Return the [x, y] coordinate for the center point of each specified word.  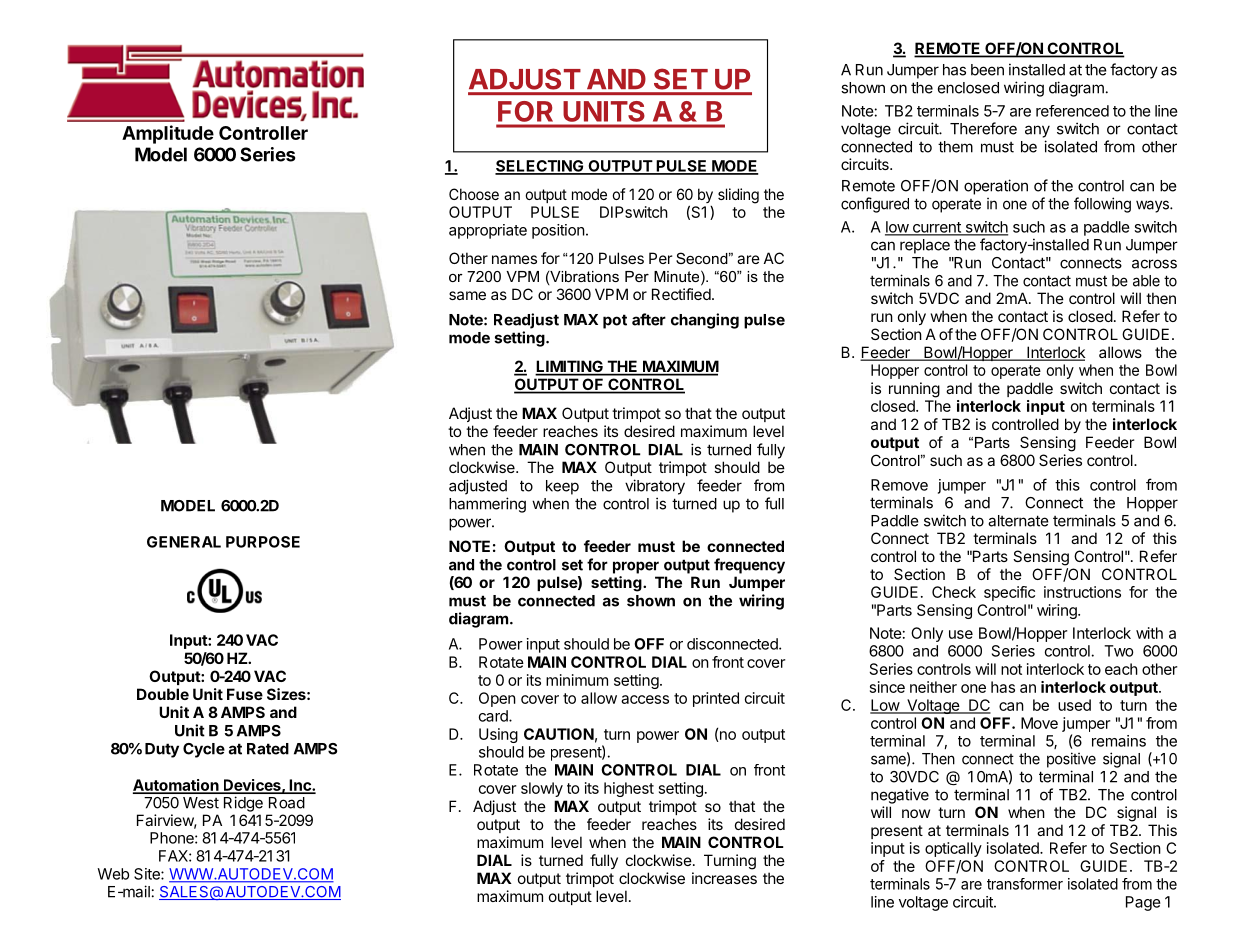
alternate [1018, 521]
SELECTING [540, 167]
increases [724, 878]
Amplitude [168, 134]
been [987, 70]
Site [148, 874]
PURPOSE [263, 542]
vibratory [655, 487]
